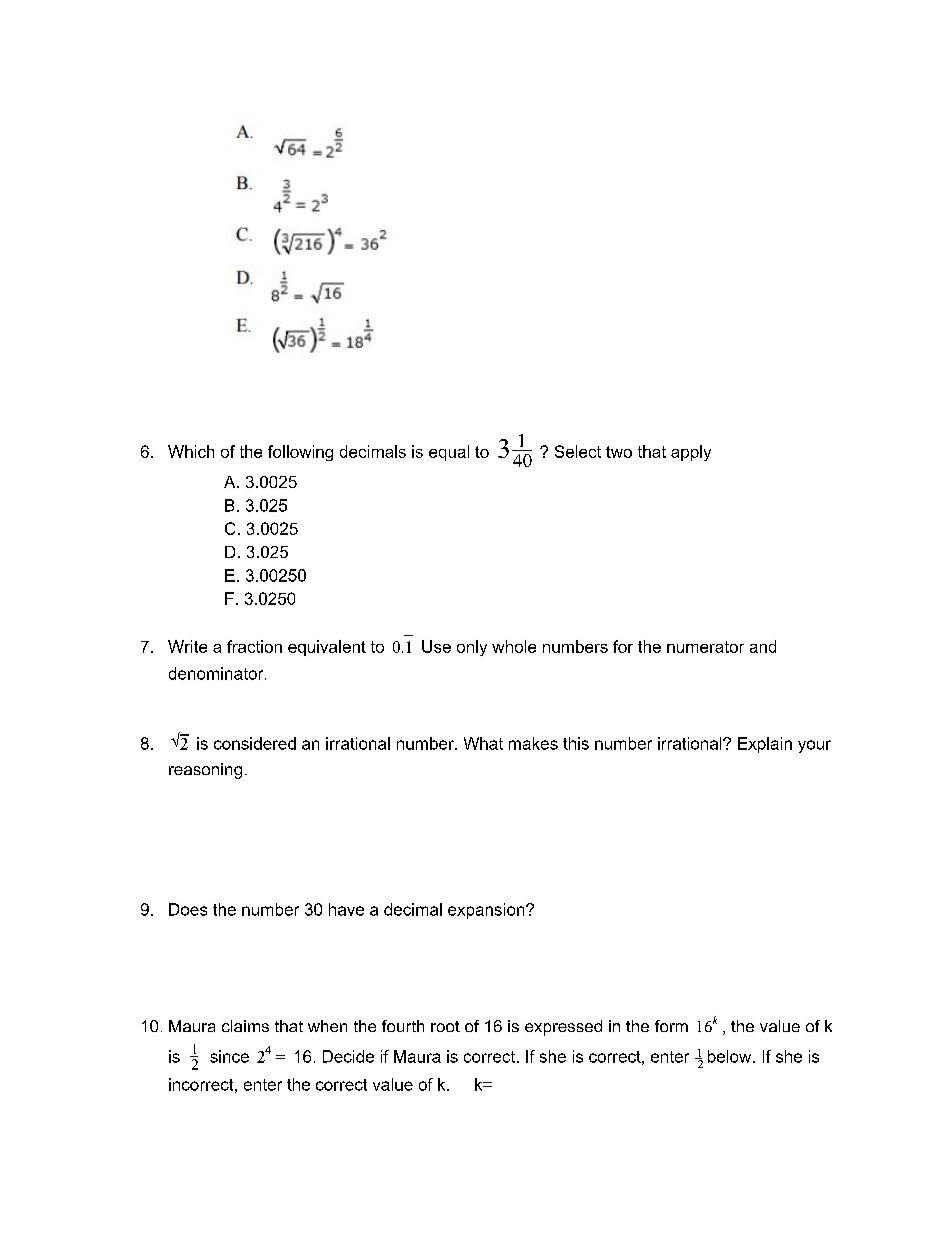  What do you see at coordinates (449, 453) in the image?
I see `equal` at bounding box center [449, 453].
